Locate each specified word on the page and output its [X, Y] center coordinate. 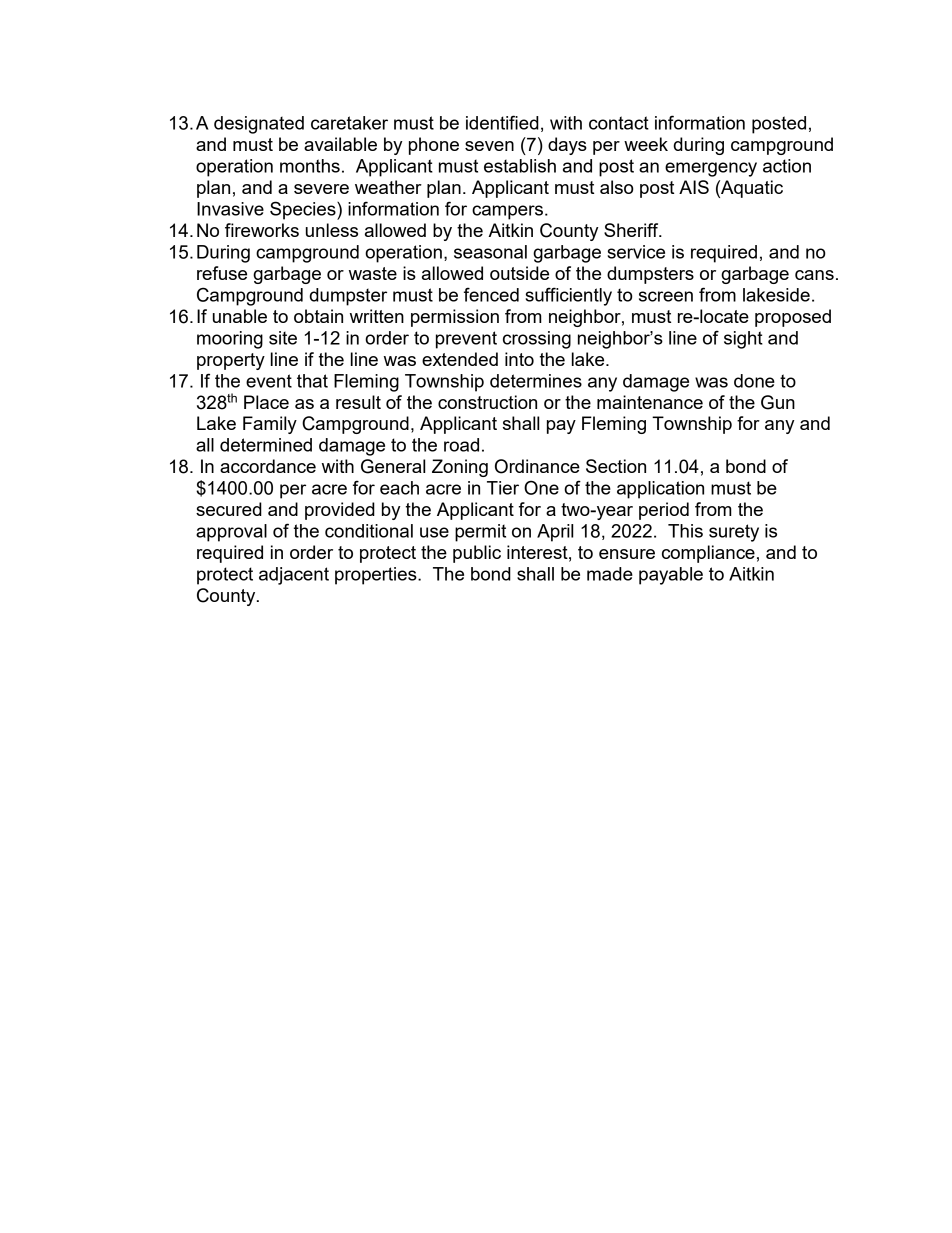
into [519, 359]
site [283, 338]
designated [259, 125]
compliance [708, 554]
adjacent [294, 576]
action [787, 166]
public [477, 554]
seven [489, 146]
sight [743, 340]
